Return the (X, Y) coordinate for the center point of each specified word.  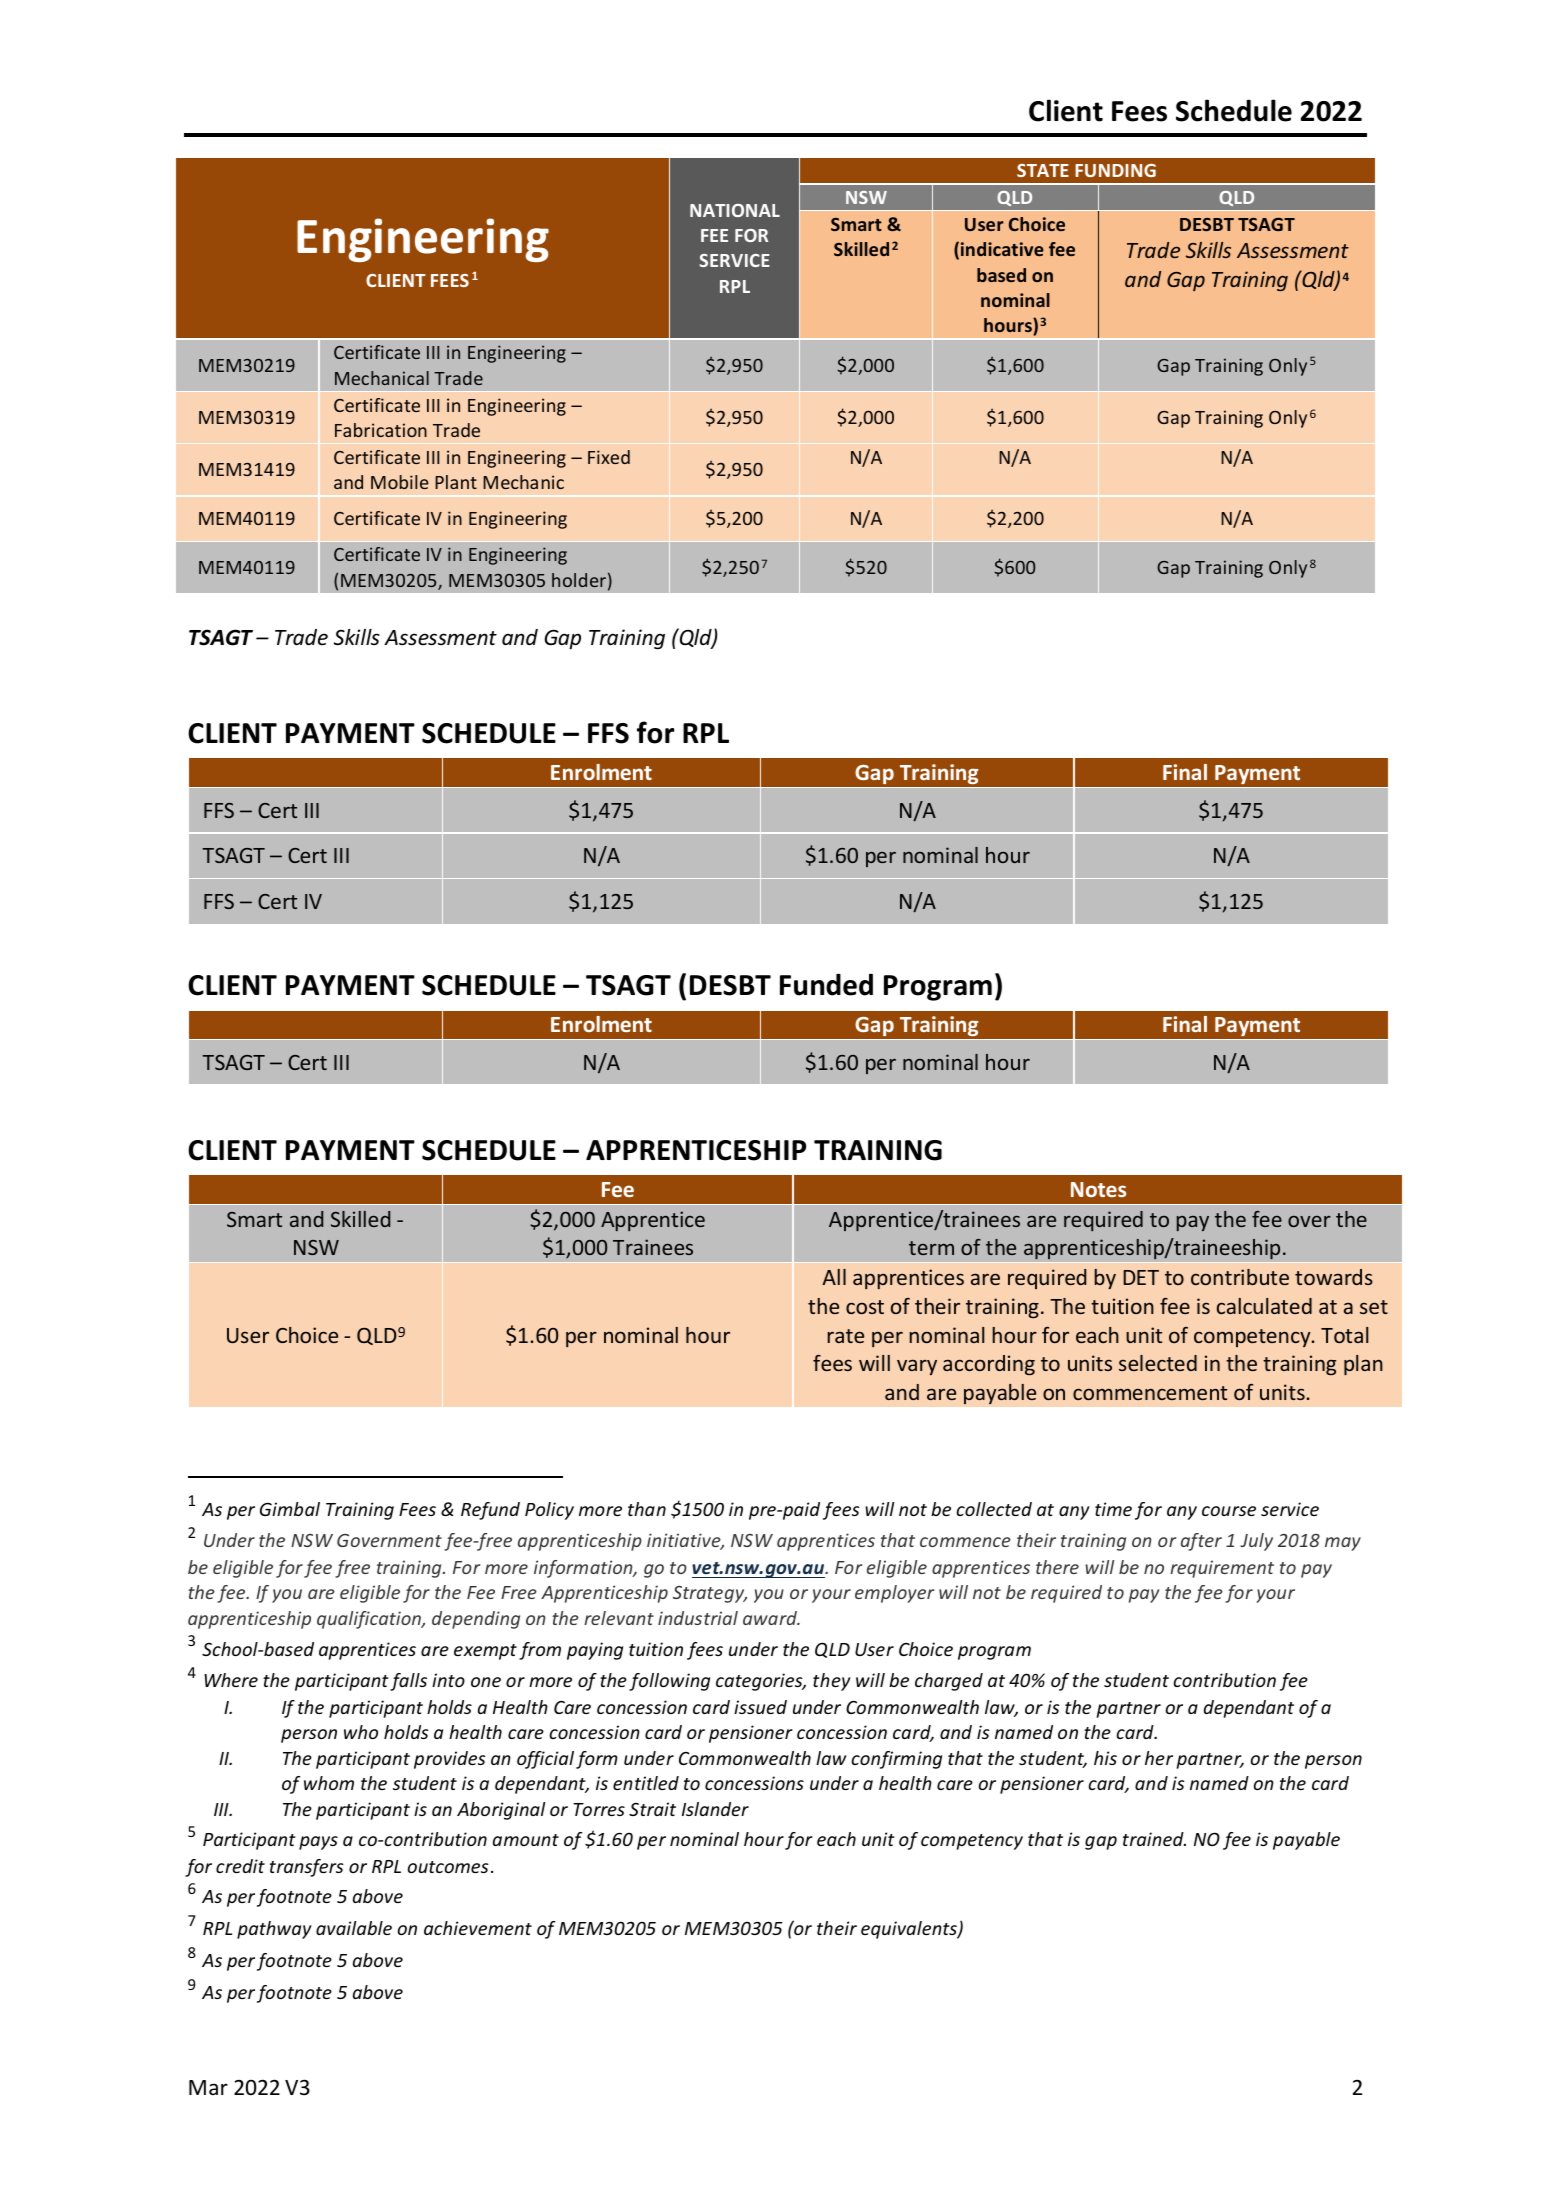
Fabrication (381, 430)
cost (865, 1307)
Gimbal (290, 1509)
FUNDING (1115, 170)
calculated (1264, 1306)
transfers (307, 1868)
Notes (1098, 1189)
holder (579, 580)
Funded (826, 984)
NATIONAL (735, 210)
